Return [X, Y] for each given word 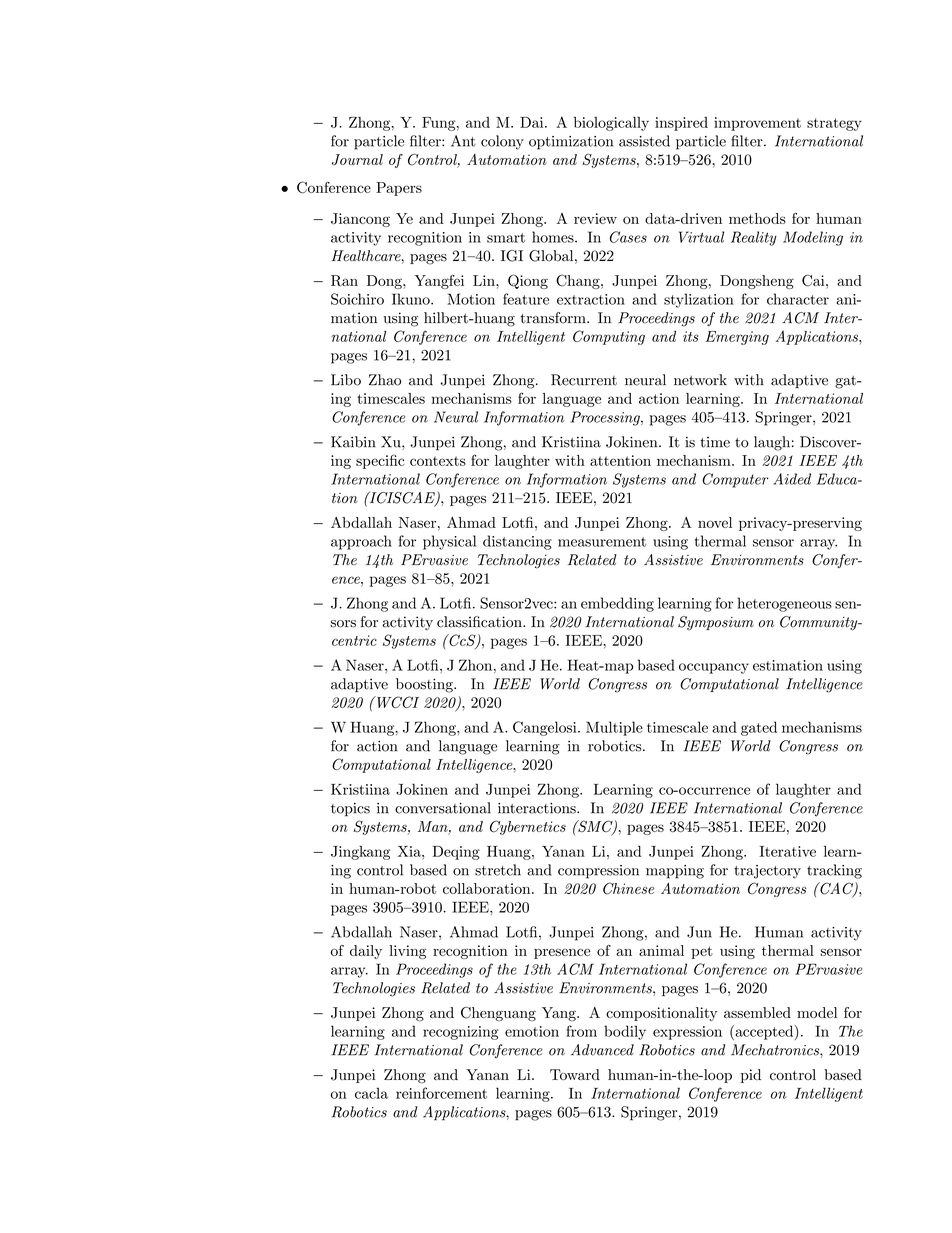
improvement [757, 124]
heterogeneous [785, 604]
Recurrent [584, 380]
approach [361, 542]
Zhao [385, 380]
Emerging [737, 338]
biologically [611, 124]
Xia [410, 851]
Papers [399, 189]
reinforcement [441, 1093]
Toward [575, 1074]
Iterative [788, 851]
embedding [617, 604]
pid [751, 1076]
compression [598, 872]
